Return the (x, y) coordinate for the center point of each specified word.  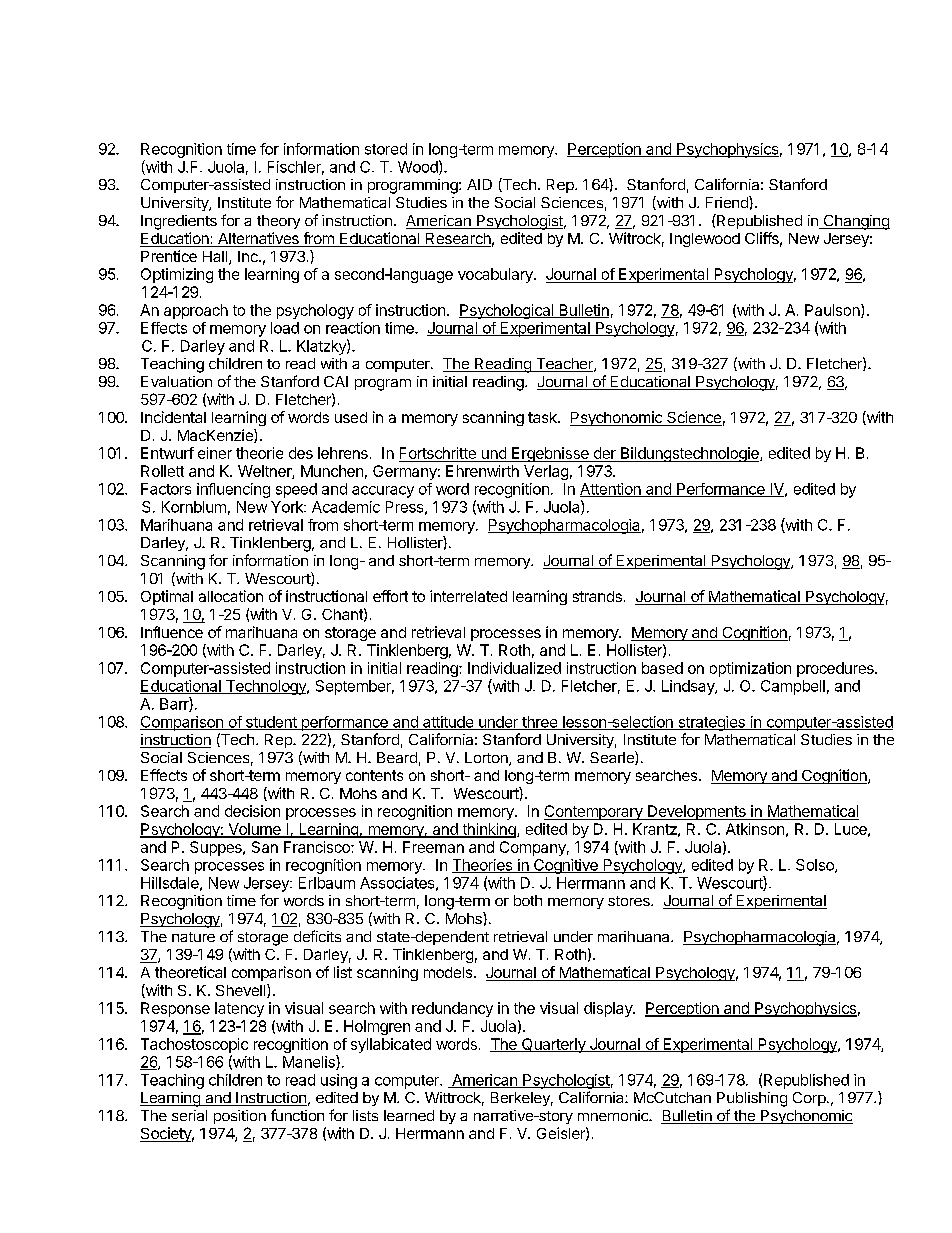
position (240, 1117)
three (540, 723)
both (528, 900)
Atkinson (755, 829)
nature (193, 937)
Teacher (564, 365)
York (288, 507)
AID (479, 184)
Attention (611, 490)
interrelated (468, 596)
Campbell (793, 687)
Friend (728, 202)
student (271, 723)
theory (278, 222)
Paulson (833, 311)
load (285, 328)
